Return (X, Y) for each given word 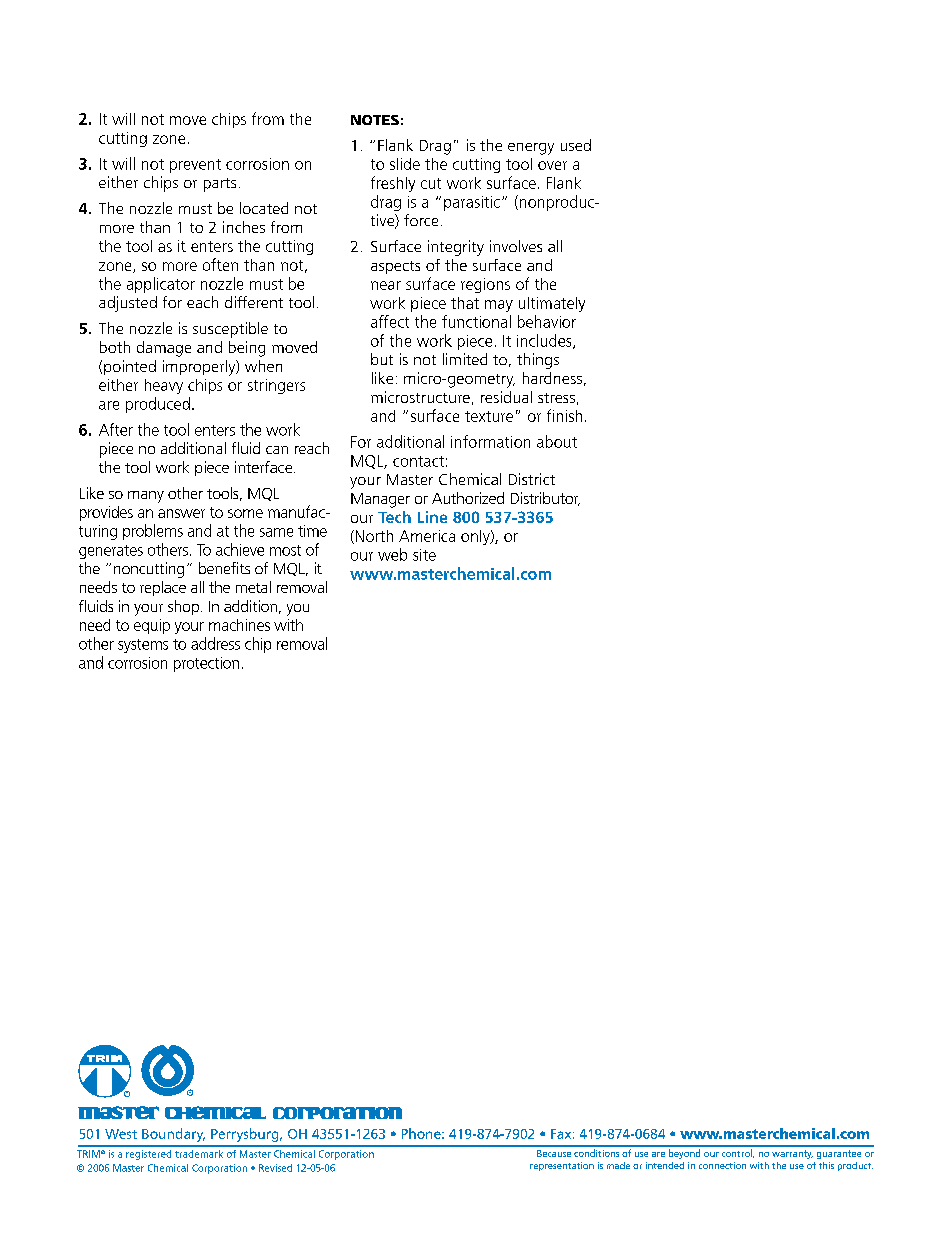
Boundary (173, 1135)
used (576, 145)
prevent (195, 166)
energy (531, 149)
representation (562, 1166)
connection (722, 1165)
